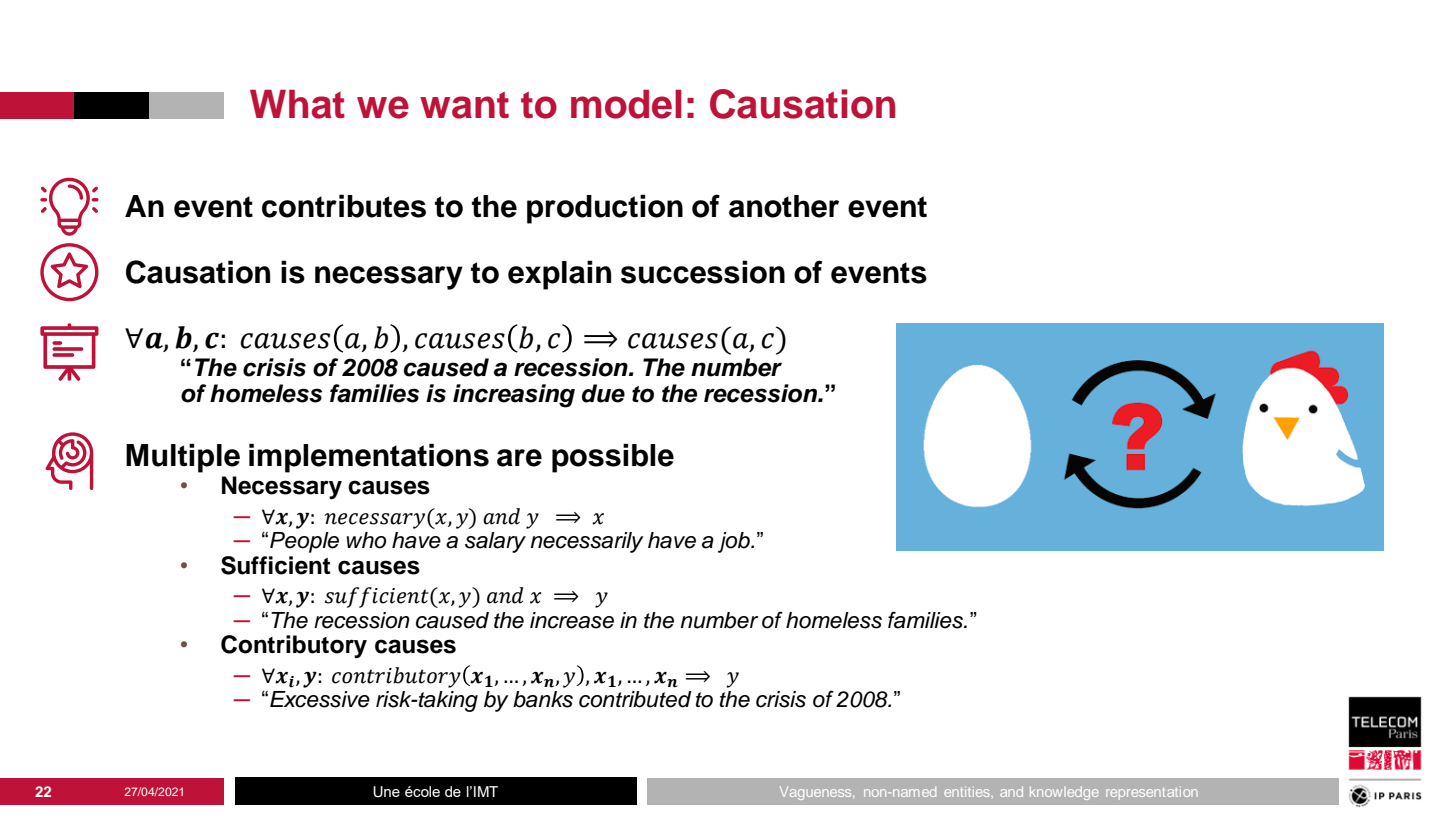 The width and height of the screenshot is (1456, 819). What do you see at coordinates (369, 458) in the screenshot?
I see `implementations` at bounding box center [369, 458].
